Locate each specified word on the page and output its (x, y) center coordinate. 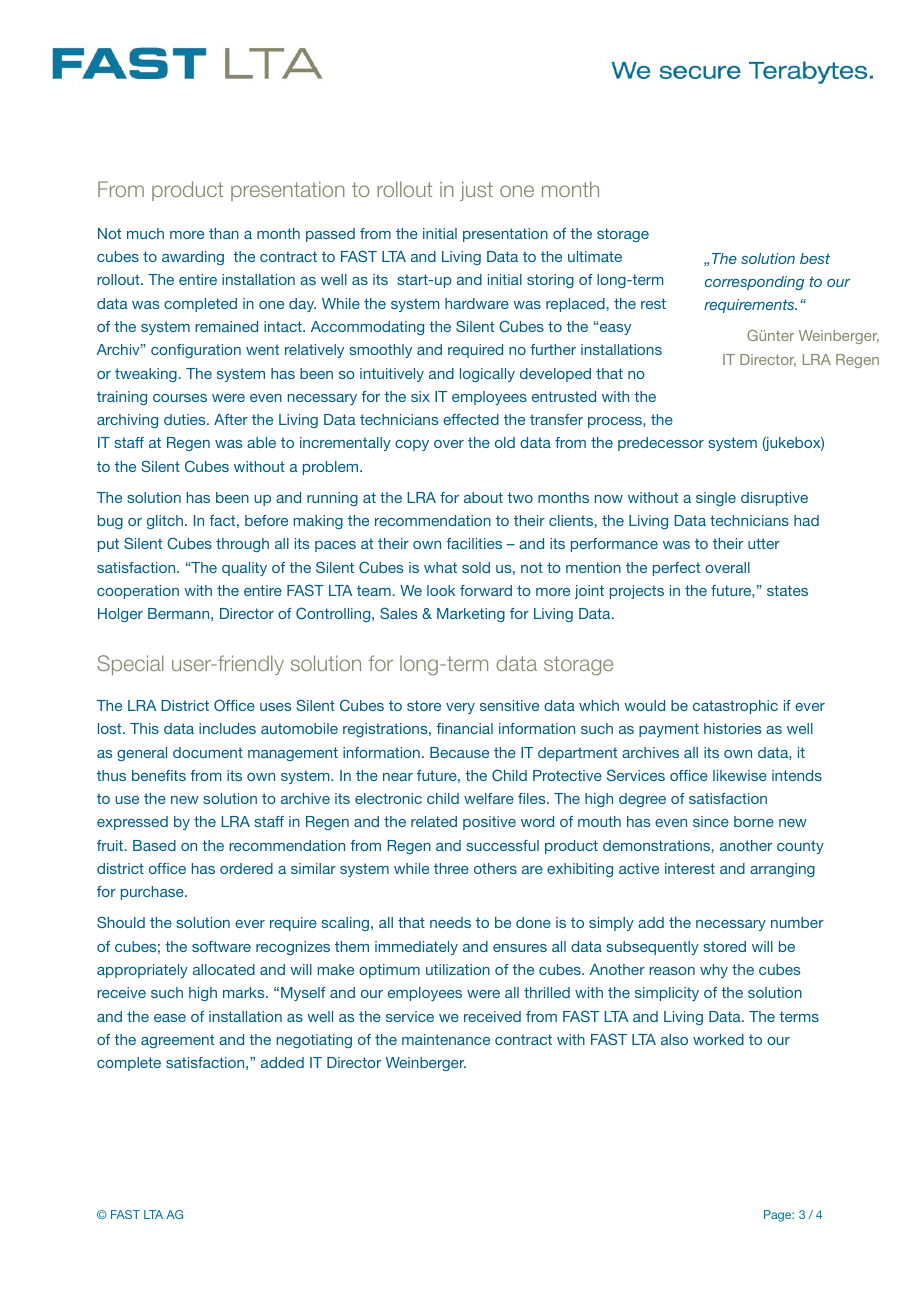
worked (718, 1039)
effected (471, 419)
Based (154, 845)
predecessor (661, 444)
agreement (177, 1041)
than (224, 233)
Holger (120, 615)
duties (186, 419)
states (787, 590)
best (815, 258)
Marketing (471, 615)
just (476, 191)
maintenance (446, 1039)
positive (489, 823)
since (711, 821)
